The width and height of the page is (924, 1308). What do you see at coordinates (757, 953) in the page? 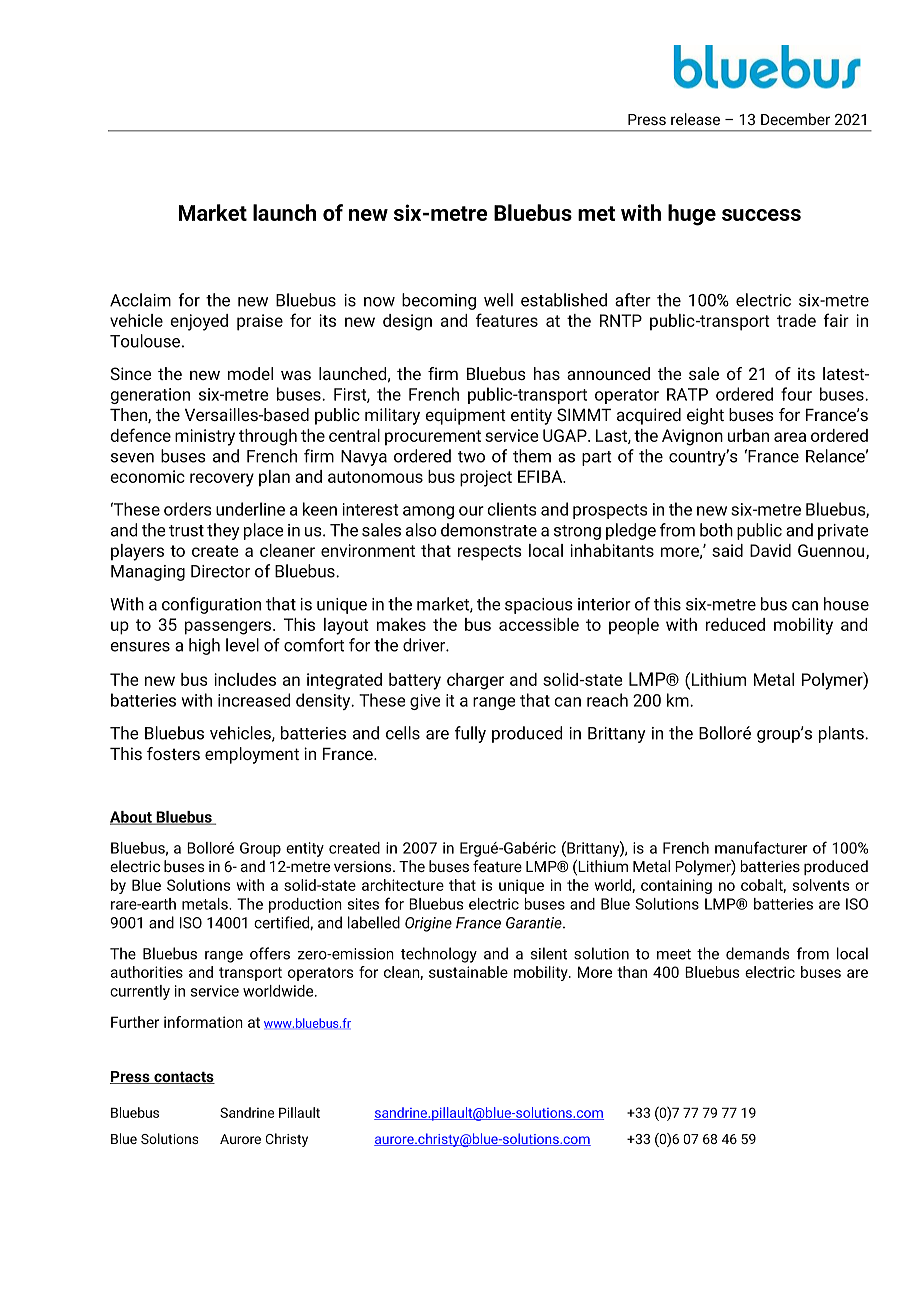
I see `demands` at bounding box center [757, 953].
